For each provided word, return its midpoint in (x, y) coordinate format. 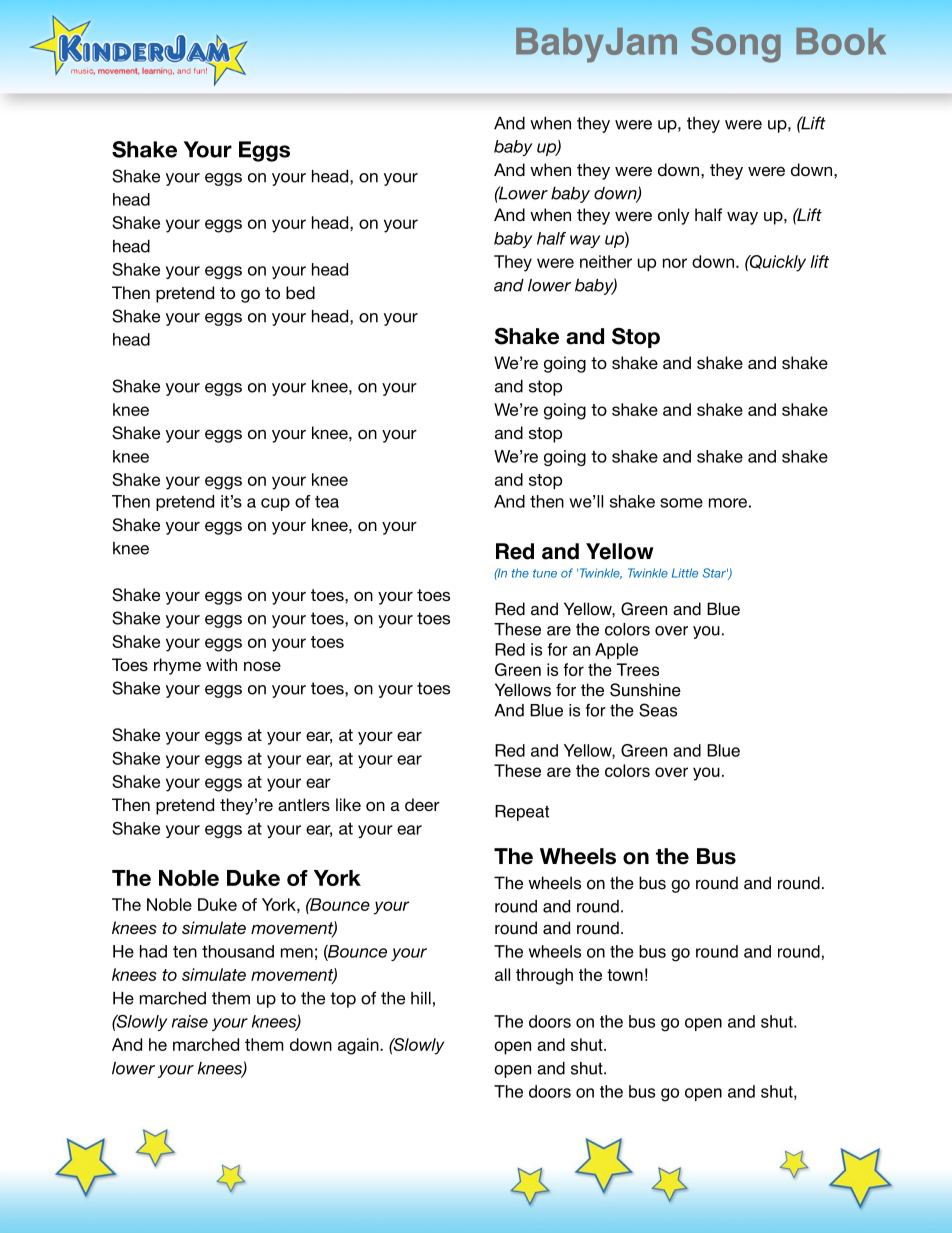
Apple (616, 651)
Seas (658, 710)
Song (736, 45)
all (502, 974)
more (728, 503)
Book (841, 41)
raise (190, 1021)
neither (606, 261)
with (221, 664)
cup (275, 504)
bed (300, 292)
